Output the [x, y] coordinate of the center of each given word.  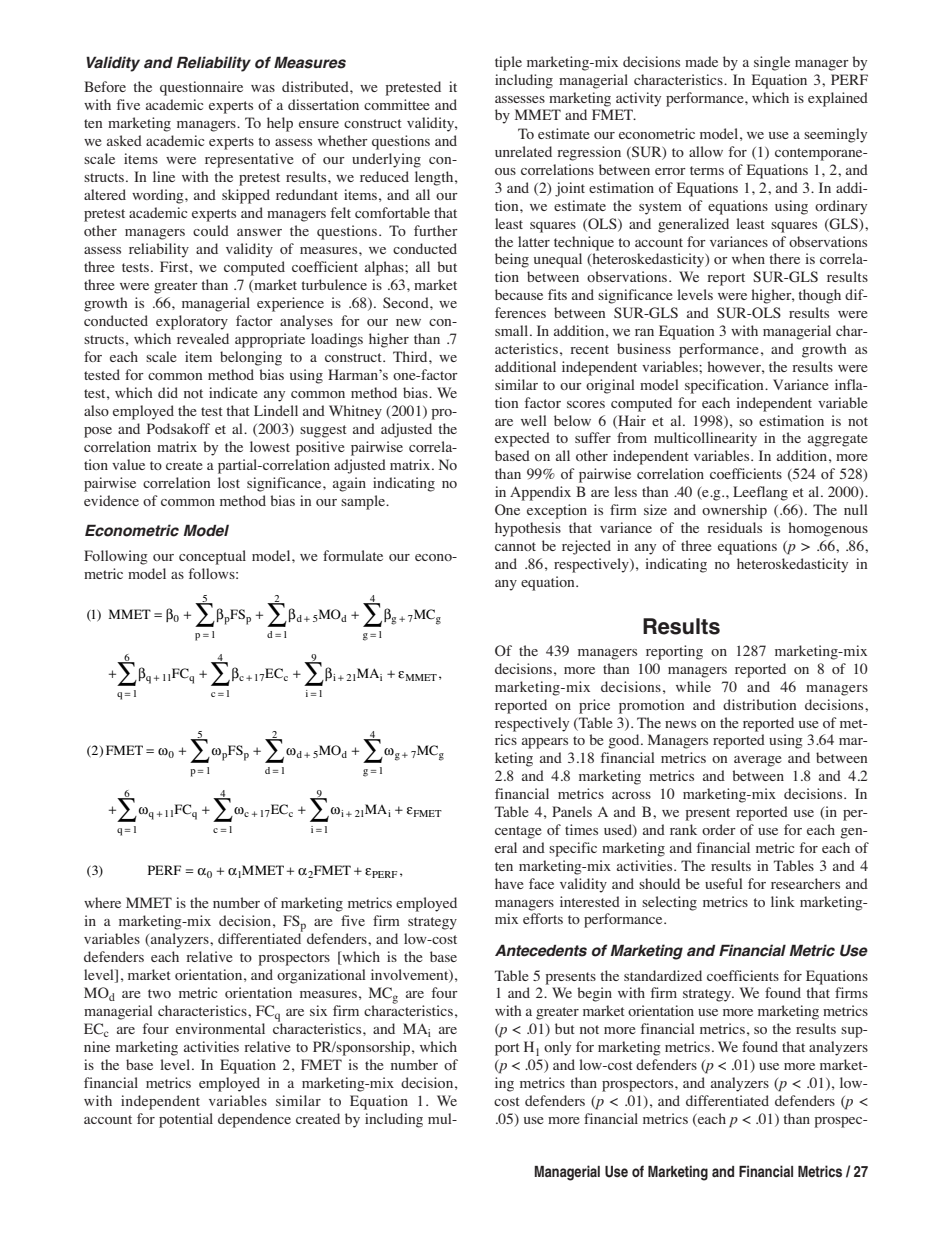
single [772, 63]
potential [186, 1120]
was [263, 88]
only [557, 1048]
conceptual [212, 557]
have [509, 883]
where [102, 902]
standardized [663, 975]
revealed [203, 338]
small [513, 330]
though [819, 296]
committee [397, 104]
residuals [734, 527]
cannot [515, 546]
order [719, 829]
